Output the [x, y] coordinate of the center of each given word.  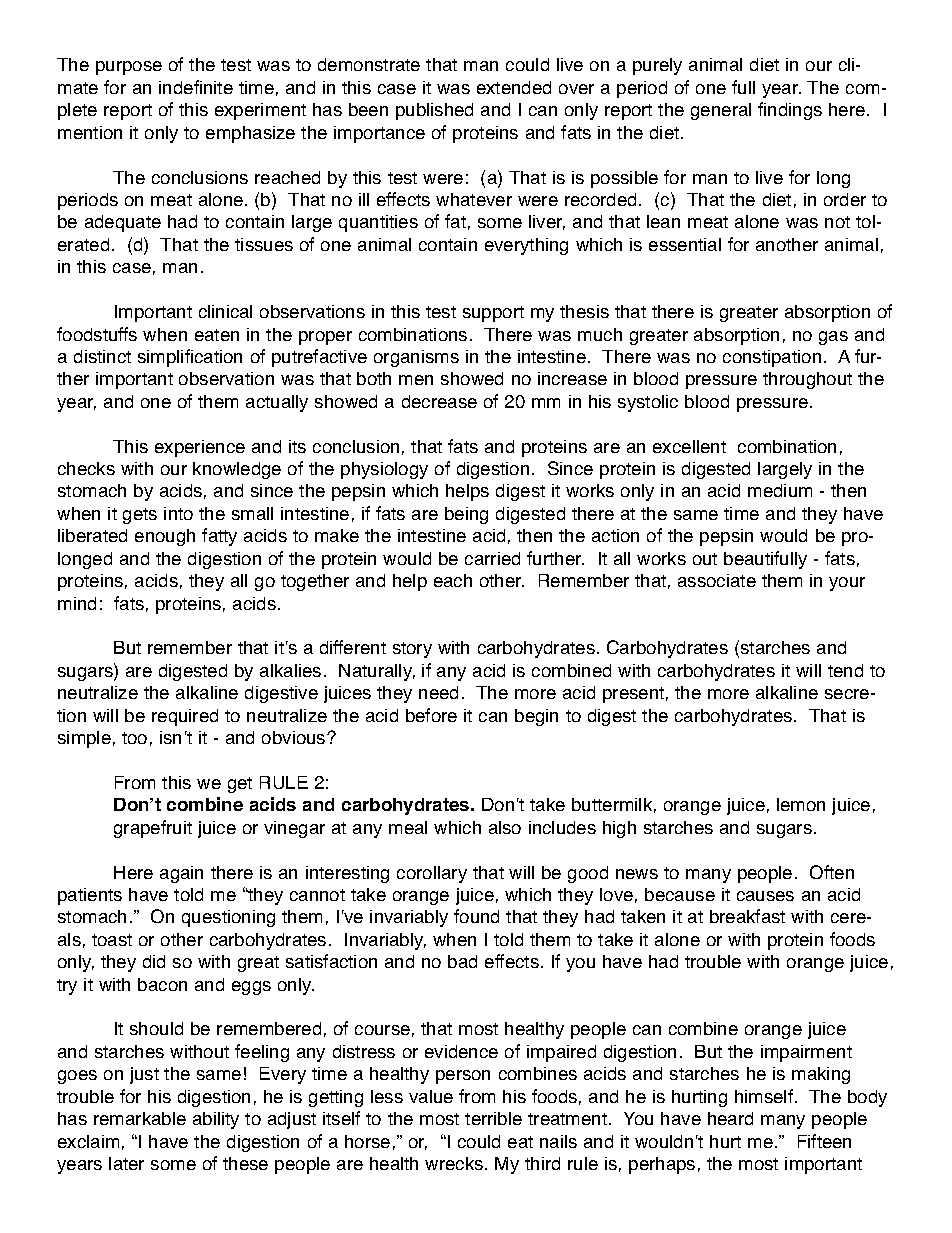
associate [717, 580]
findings [790, 111]
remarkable [140, 1118]
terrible [493, 1118]
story [412, 650]
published [434, 111]
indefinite [196, 87]
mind [77, 603]
